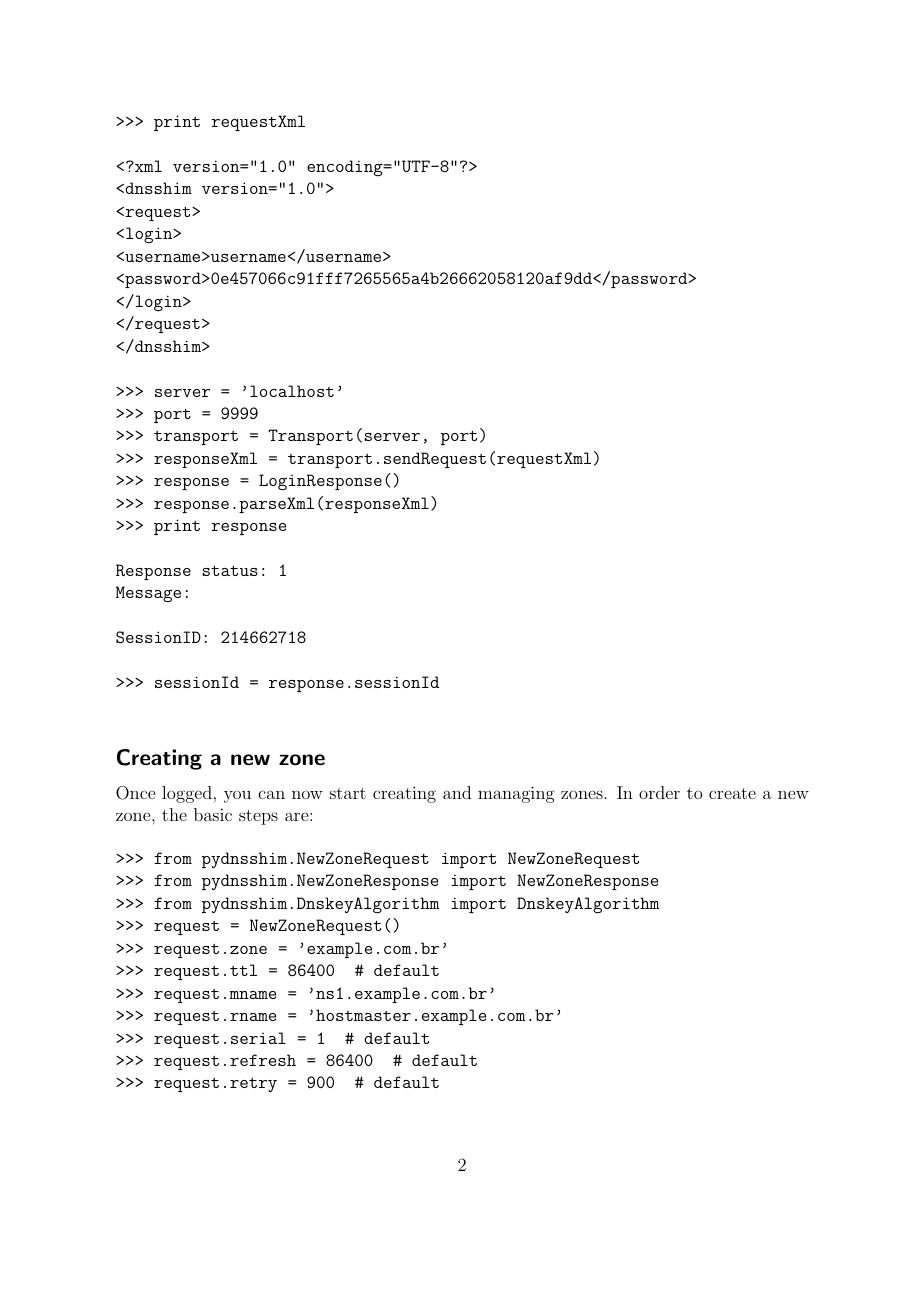 The height and width of the screenshot is (1308, 924). Describe the element at coordinates (292, 391) in the screenshot. I see `localhost` at that location.
